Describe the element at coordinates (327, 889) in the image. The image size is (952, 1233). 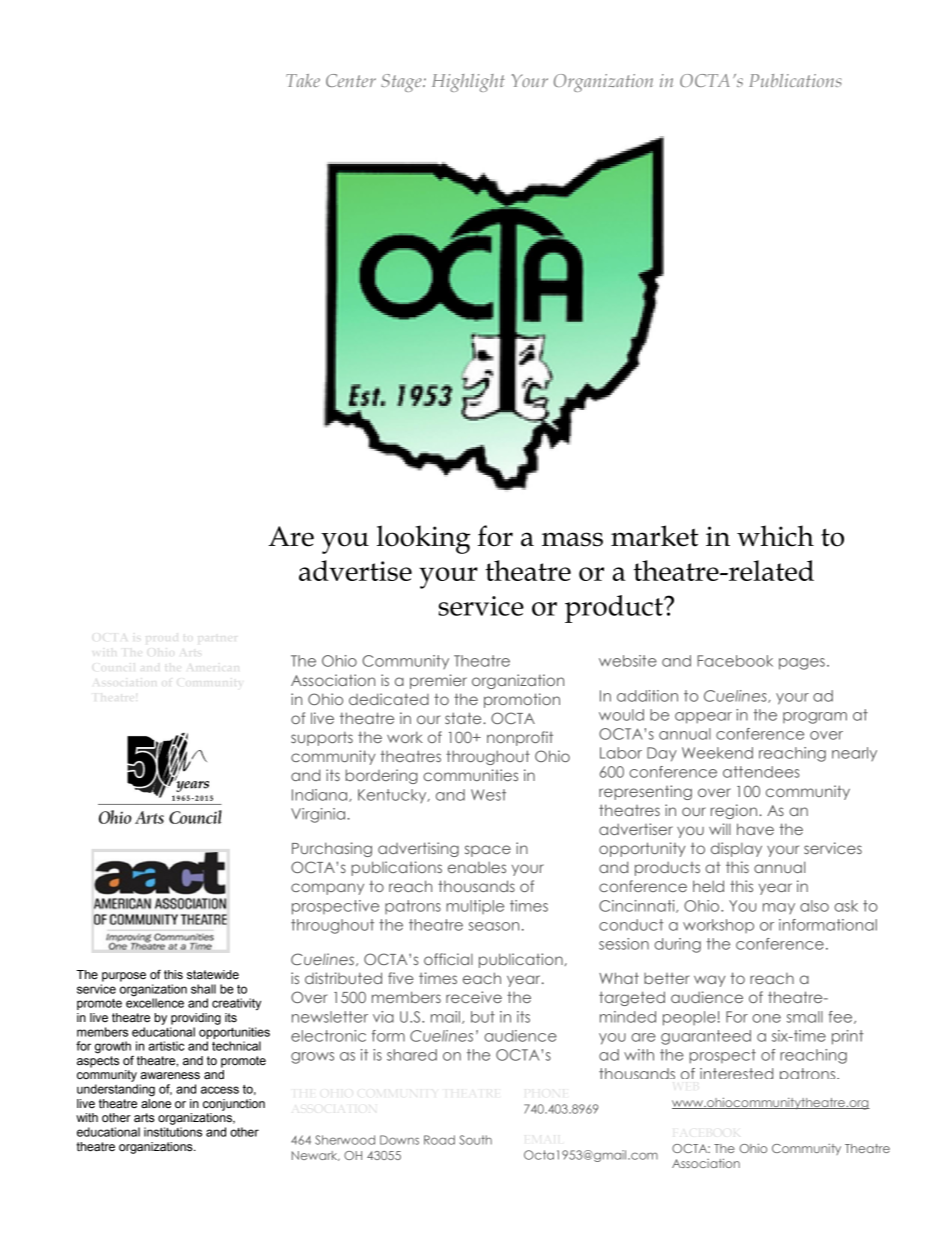
I see `company` at that location.
